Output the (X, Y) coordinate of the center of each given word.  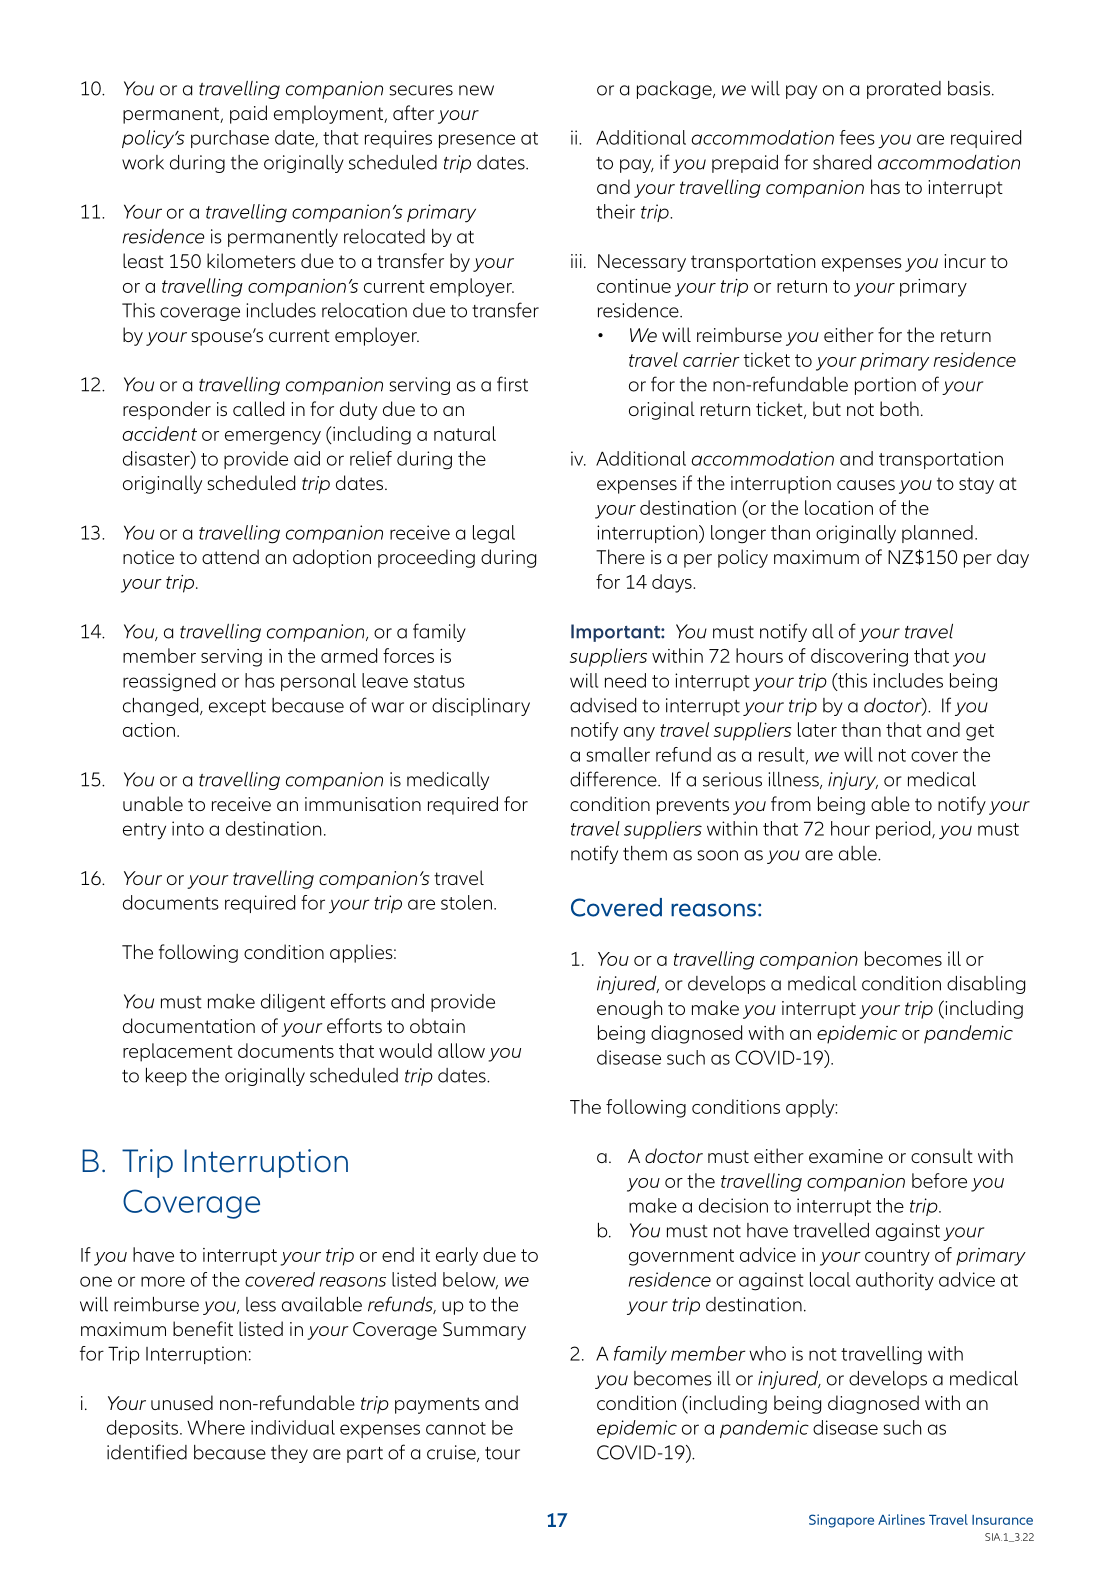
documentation (189, 1025)
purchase (230, 139)
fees (857, 137)
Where (216, 1427)
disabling (986, 985)
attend (230, 556)
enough (629, 1009)
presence (477, 141)
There (620, 556)
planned (937, 534)
